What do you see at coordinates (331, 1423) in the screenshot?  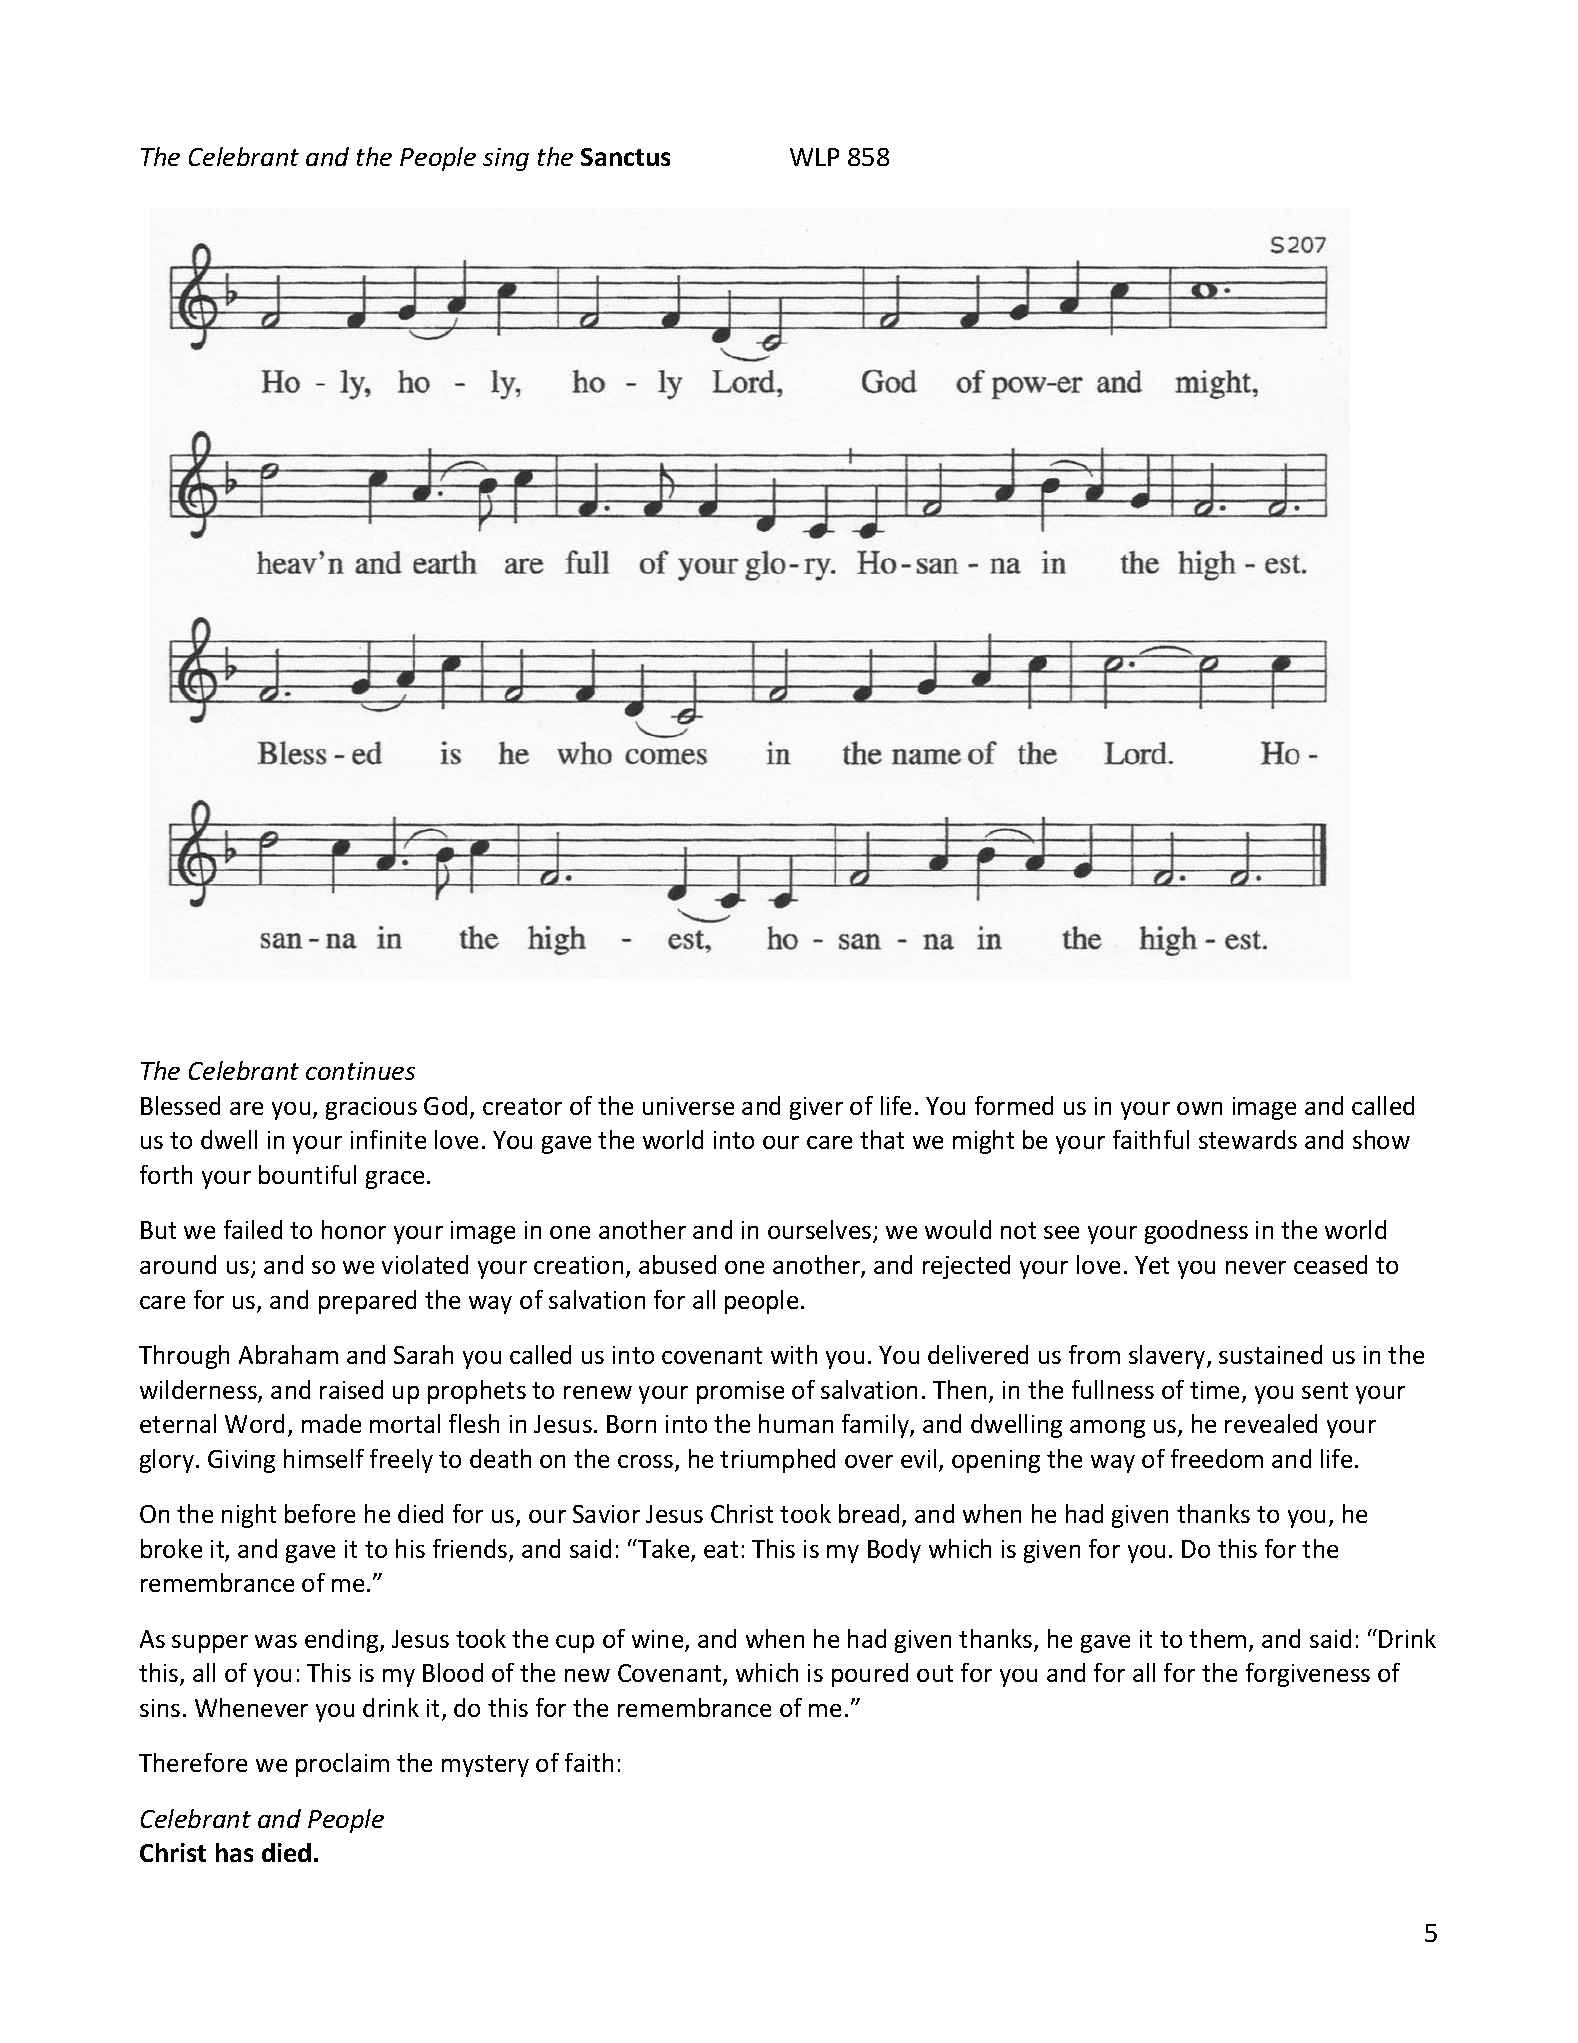 I see `made` at bounding box center [331, 1423].
